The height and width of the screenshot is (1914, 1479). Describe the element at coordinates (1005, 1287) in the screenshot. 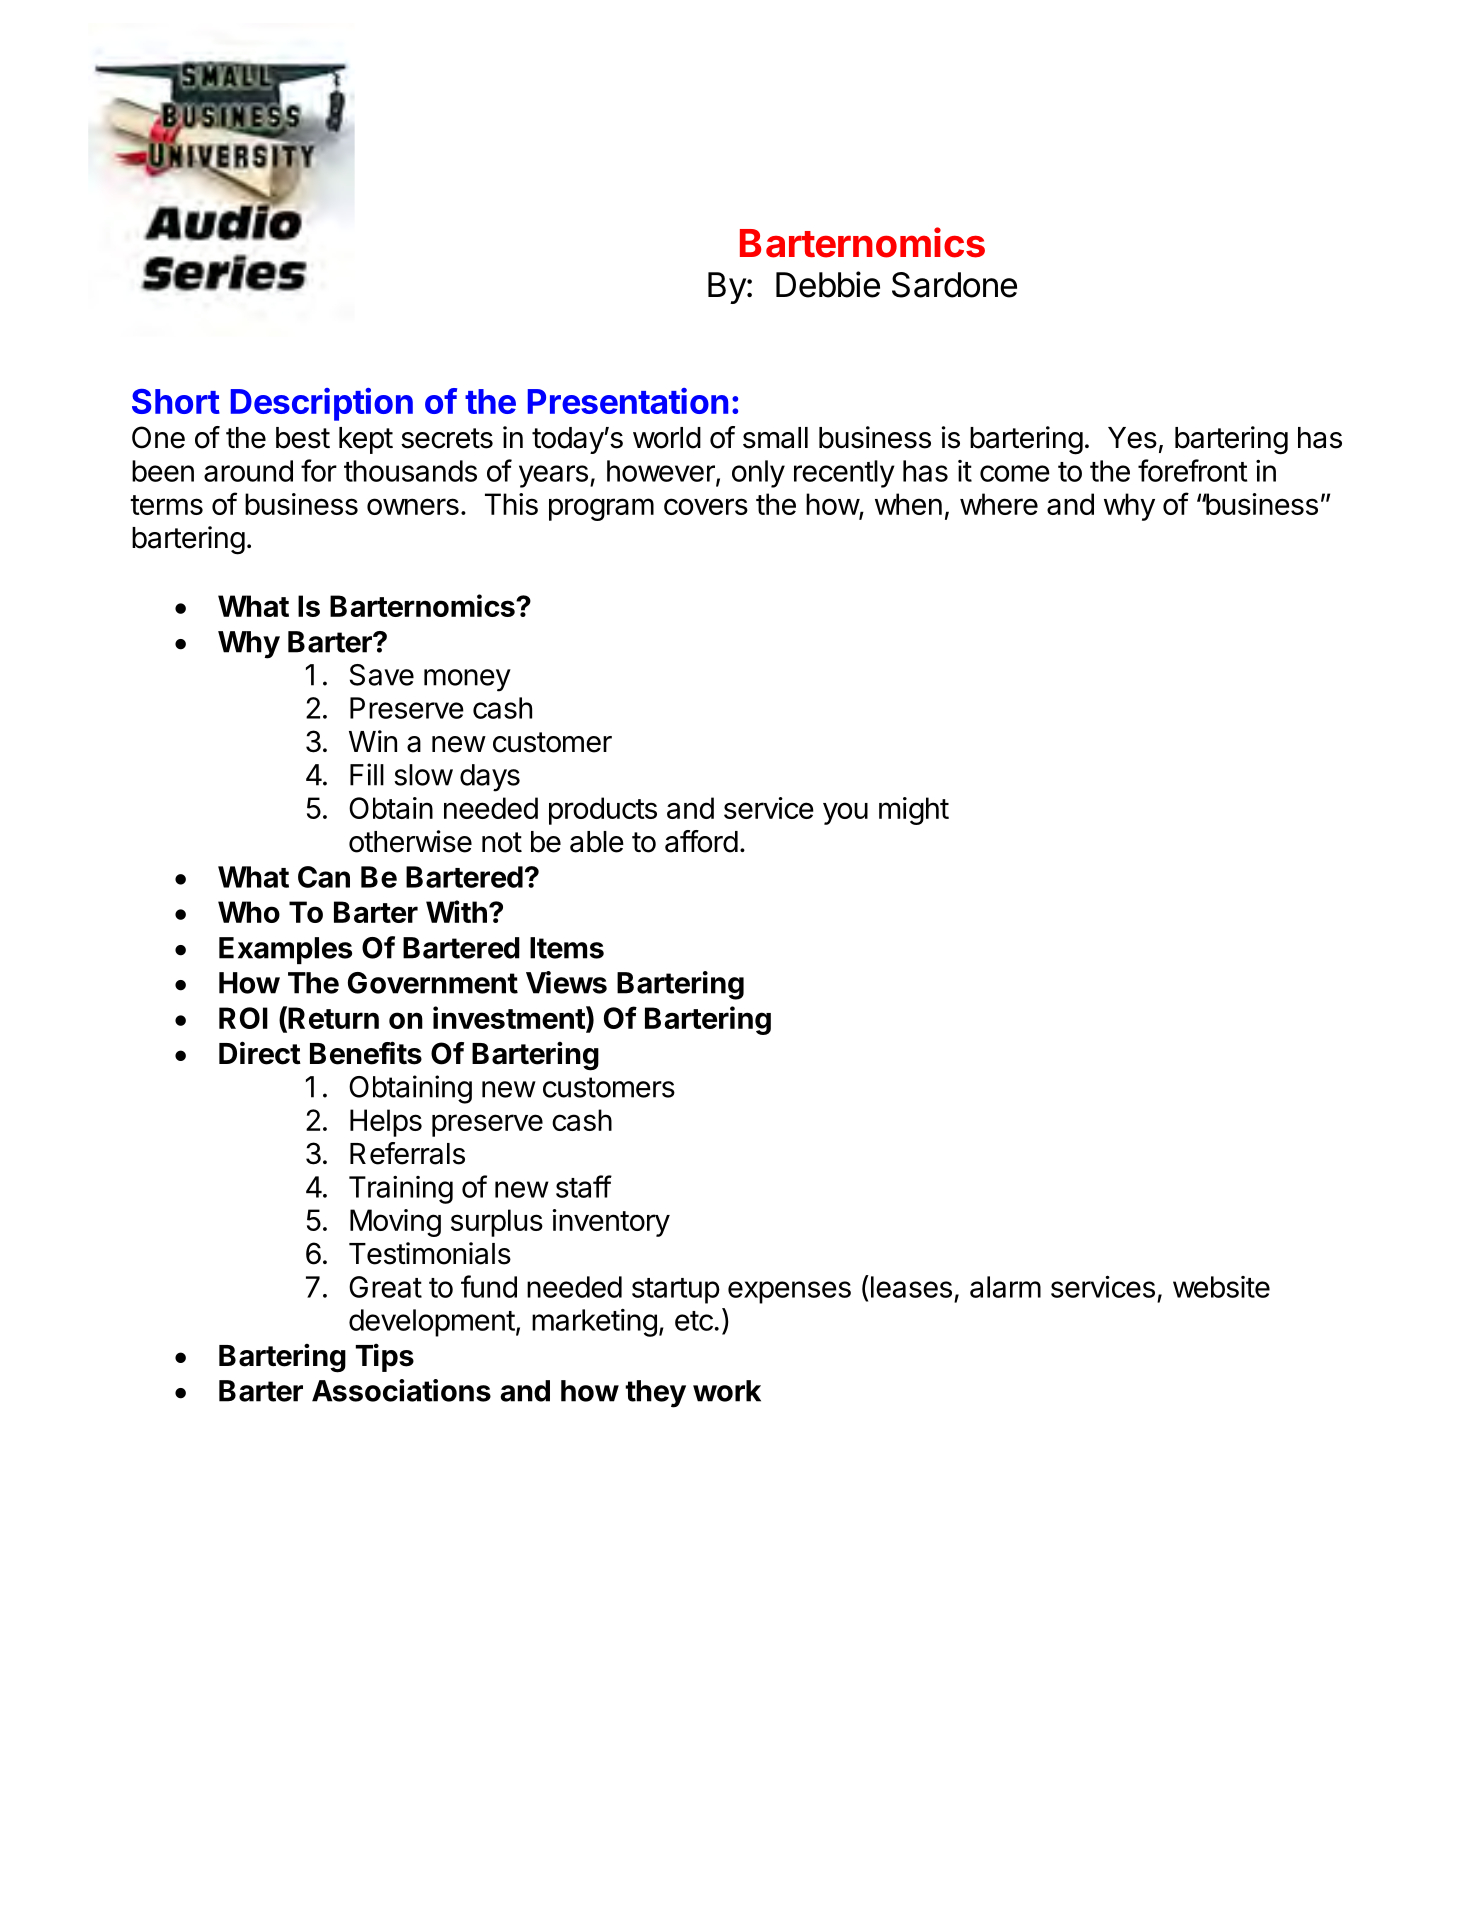

I see `alarm` at that location.
